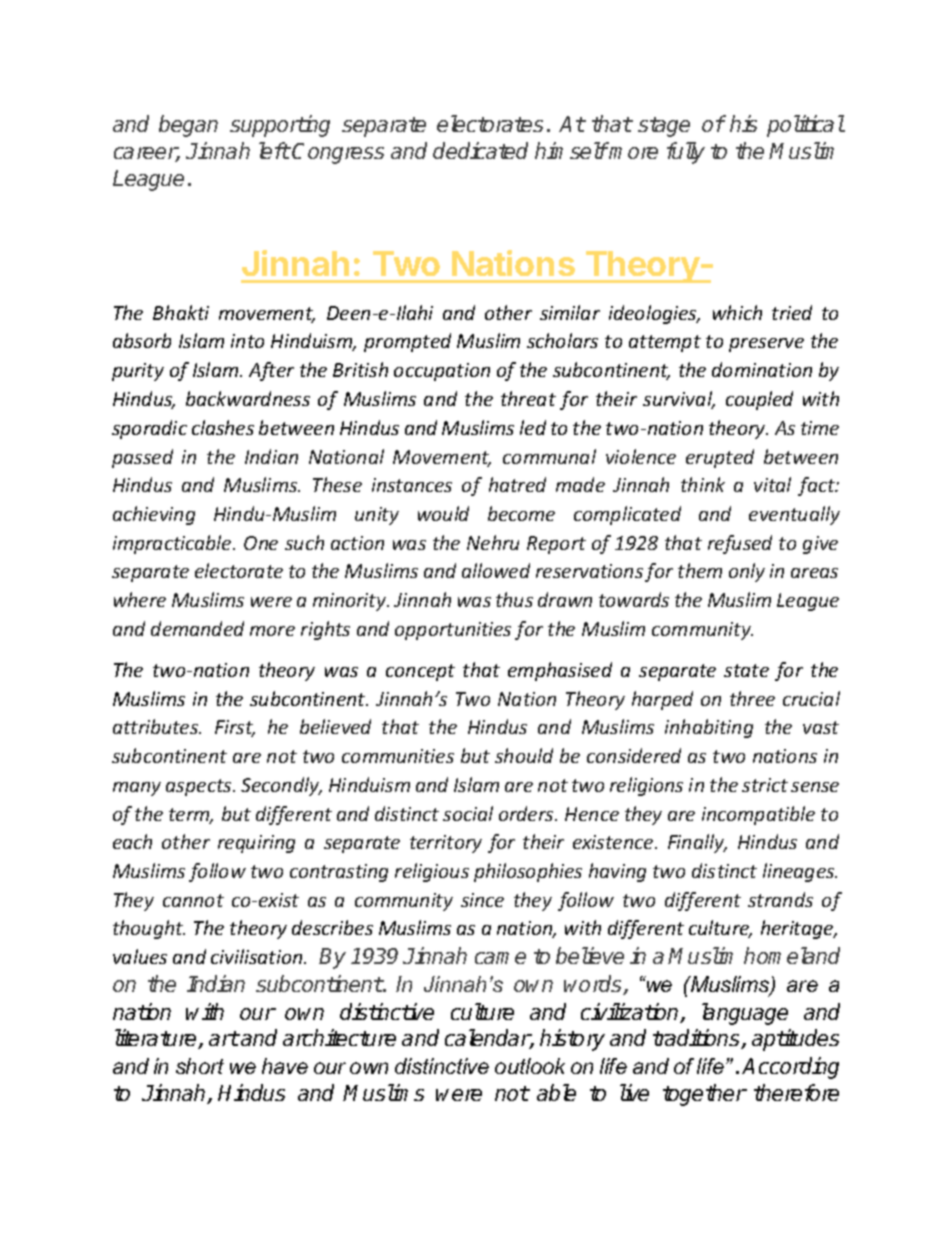  I want to click on territory, so click(446, 844).
